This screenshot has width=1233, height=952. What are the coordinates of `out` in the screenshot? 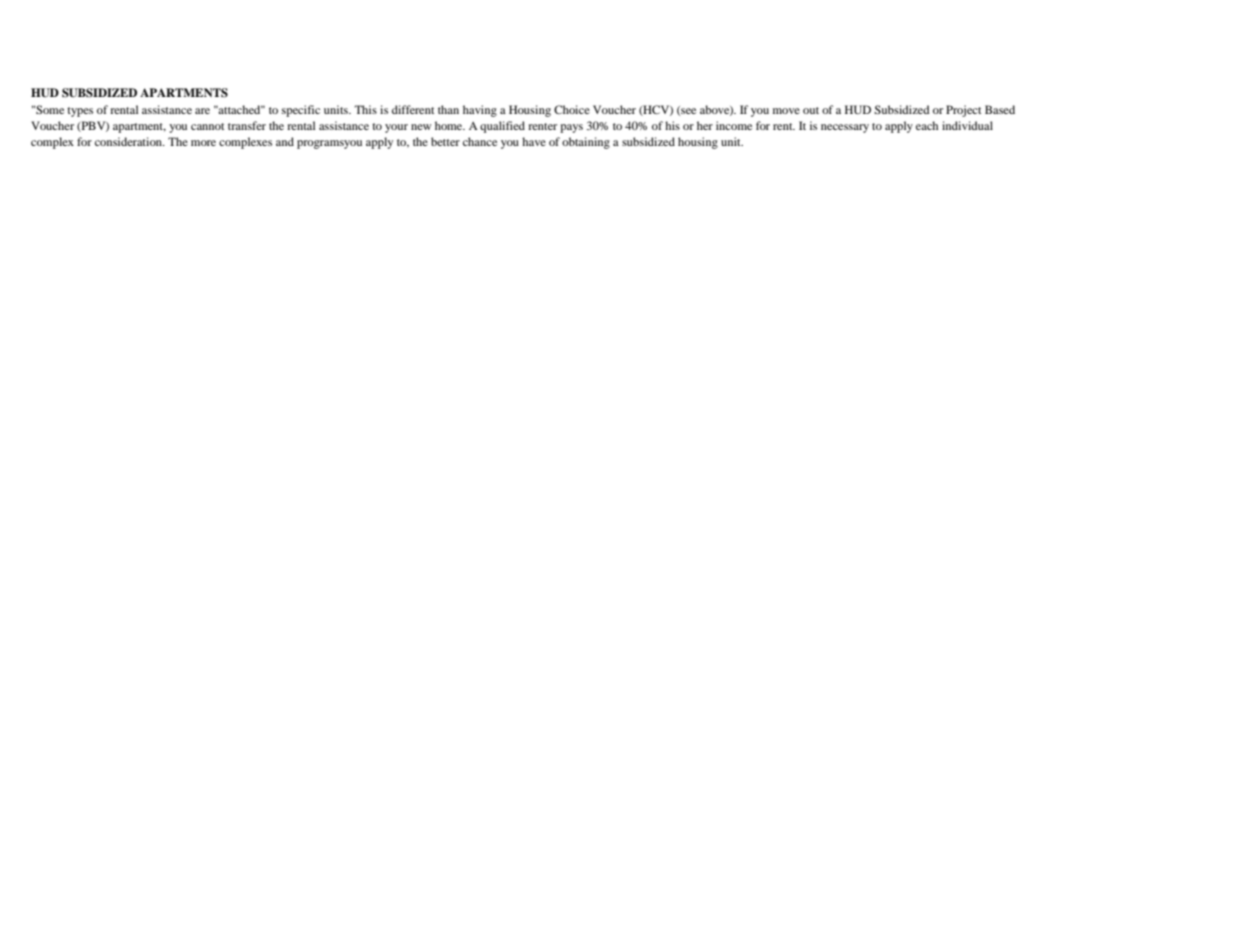 It's located at (811, 110).
